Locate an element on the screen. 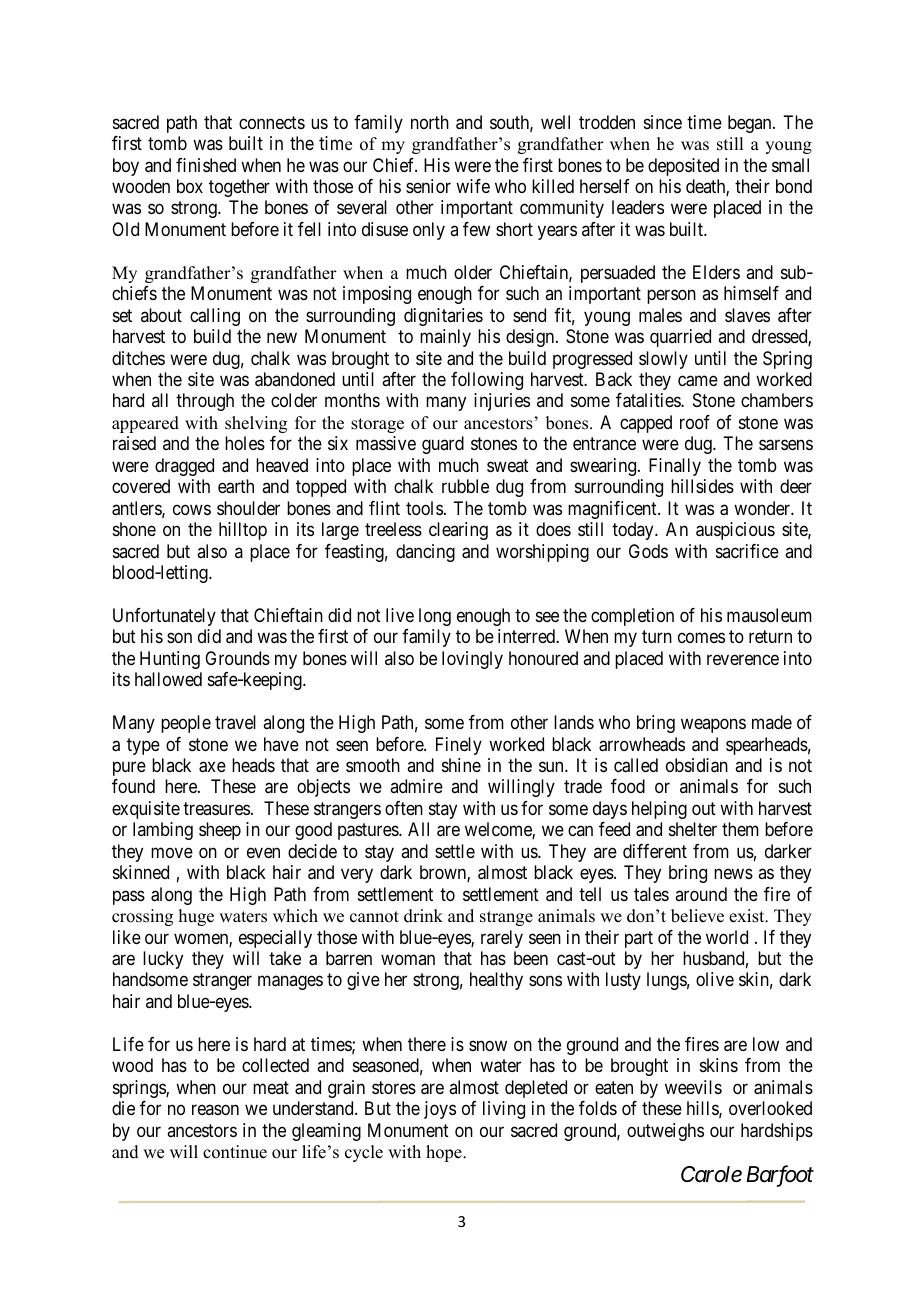 This screenshot has height=1308, width=924. finished is located at coordinates (206, 165).
